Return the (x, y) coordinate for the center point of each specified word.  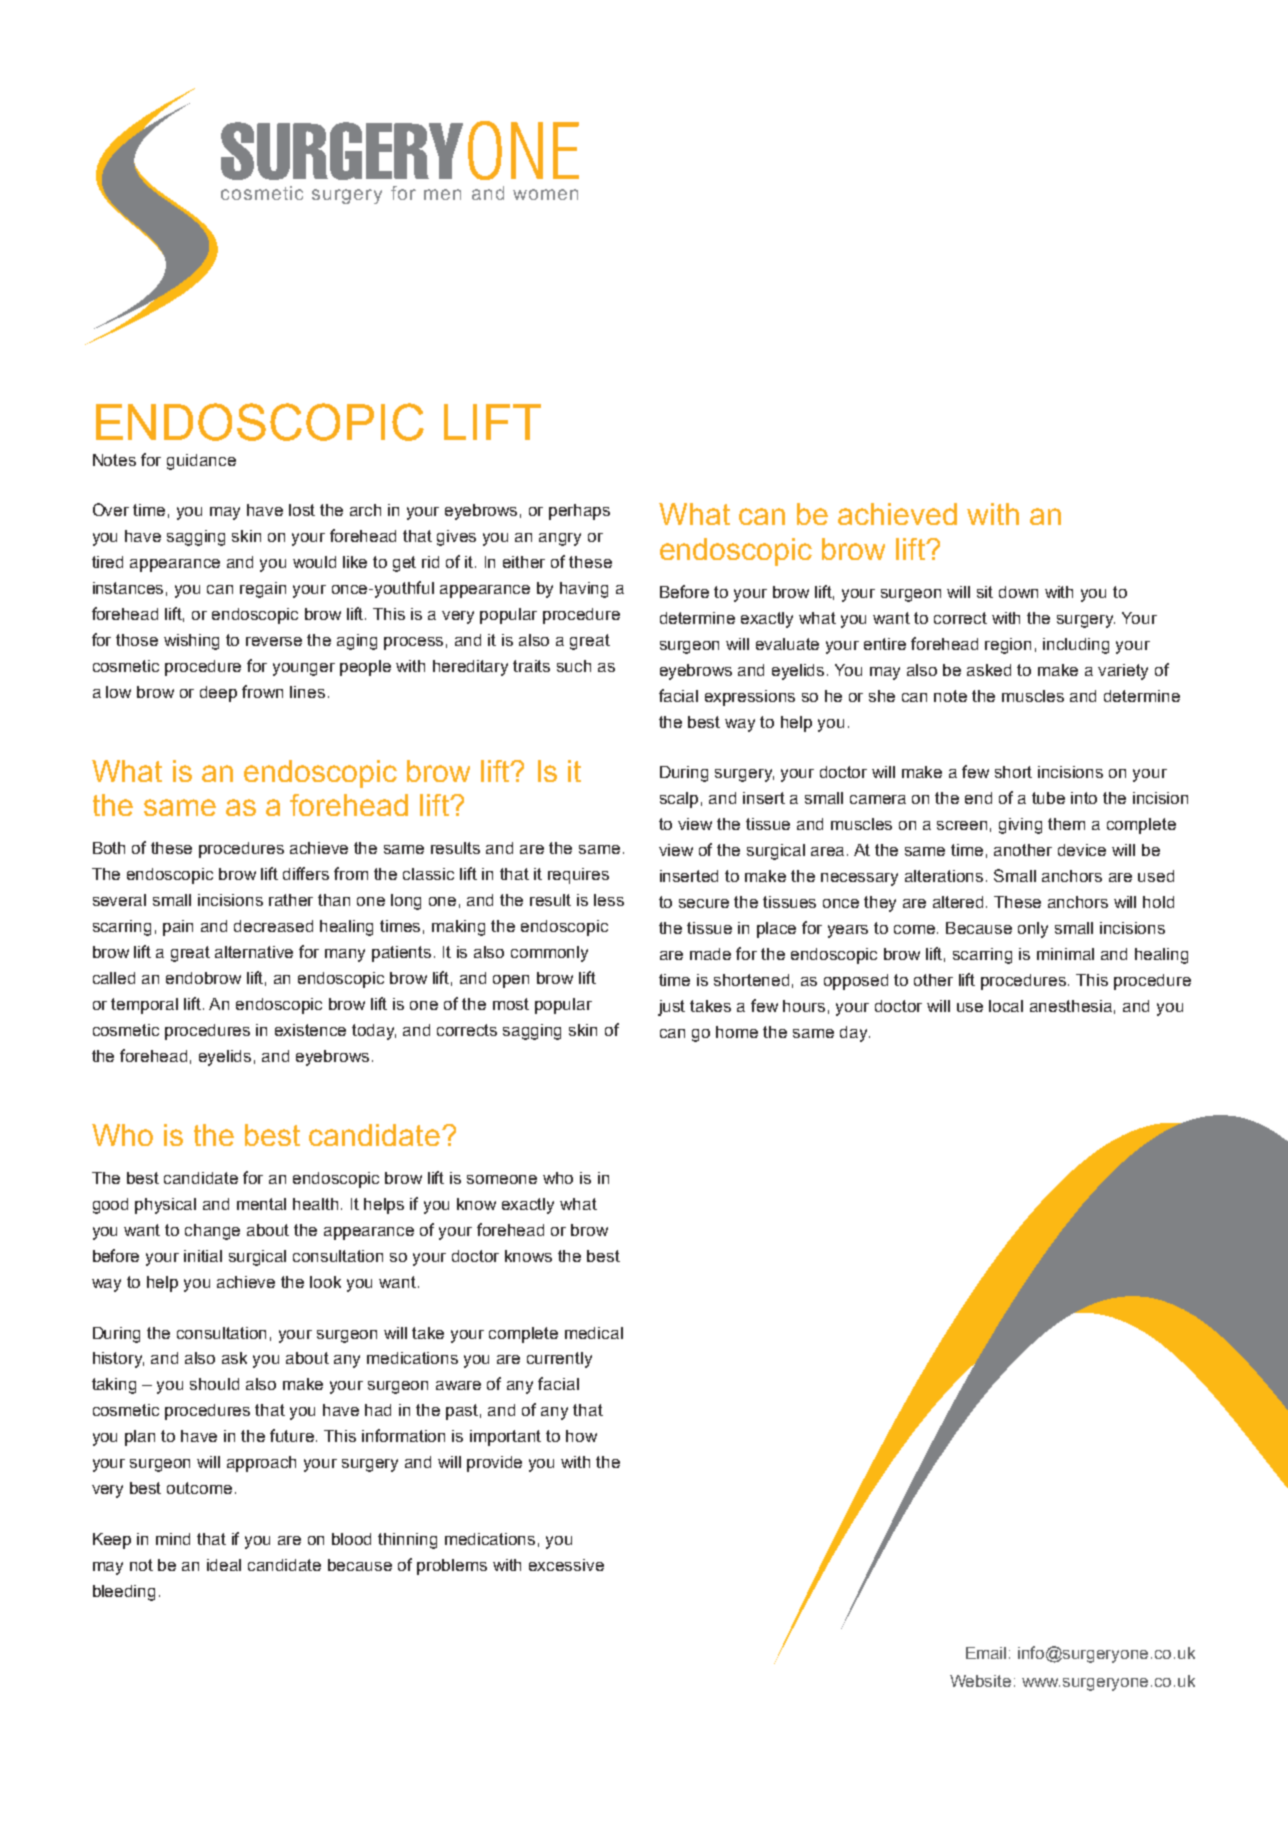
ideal (224, 1565)
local (1006, 1006)
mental (261, 1204)
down (1018, 592)
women (545, 194)
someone (502, 1179)
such (574, 666)
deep (218, 694)
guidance (201, 462)
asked (989, 670)
